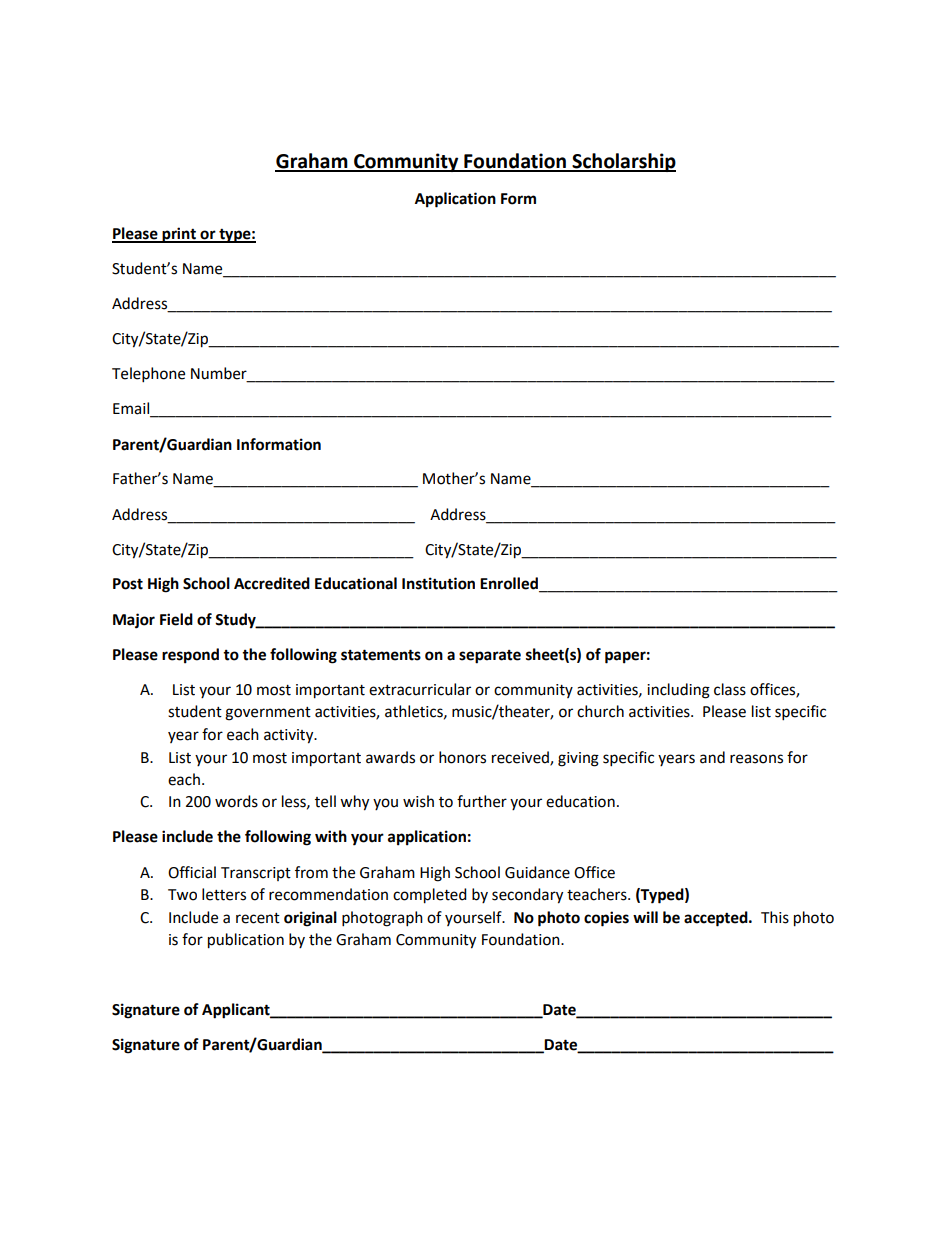 The image size is (952, 1233). What do you see at coordinates (148, 375) in the image?
I see `Telephone` at bounding box center [148, 375].
